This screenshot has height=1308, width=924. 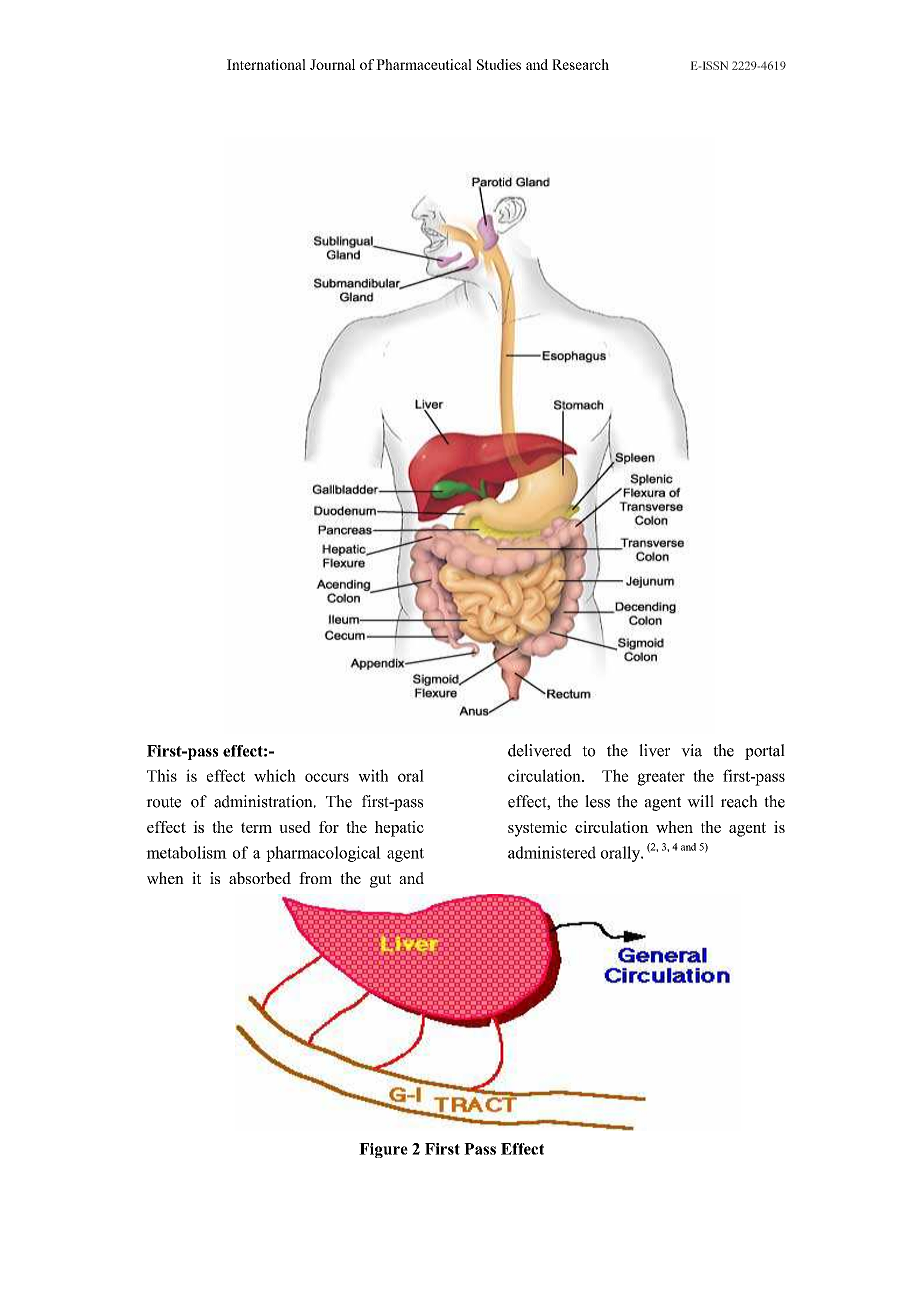 I want to click on Studies, so click(x=499, y=64).
